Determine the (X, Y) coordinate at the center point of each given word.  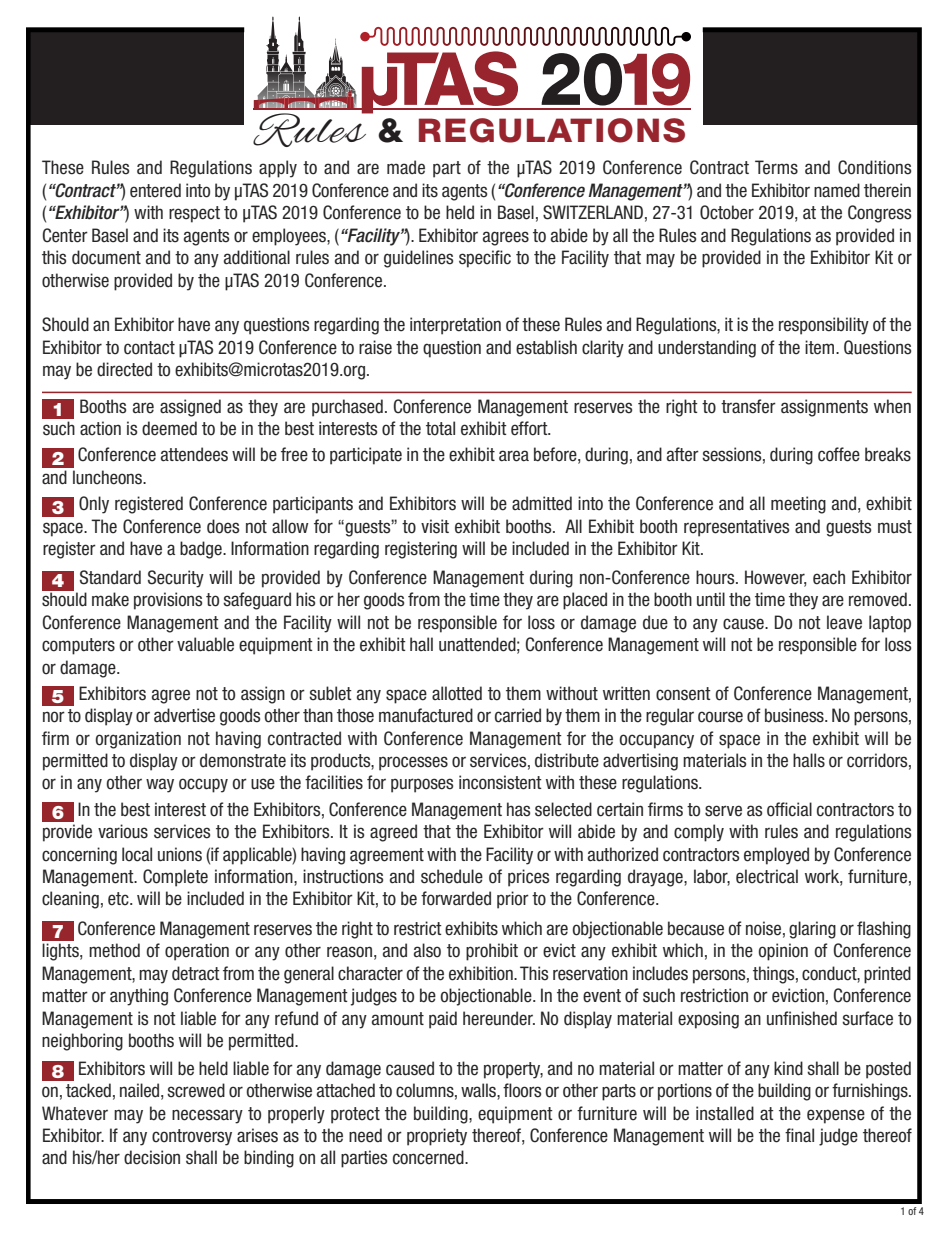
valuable (205, 644)
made (406, 167)
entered (155, 190)
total (440, 428)
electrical (767, 876)
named (837, 190)
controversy (192, 1137)
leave (844, 622)
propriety (437, 1137)
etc (119, 899)
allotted (457, 693)
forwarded (456, 898)
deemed (169, 428)
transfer (748, 406)
